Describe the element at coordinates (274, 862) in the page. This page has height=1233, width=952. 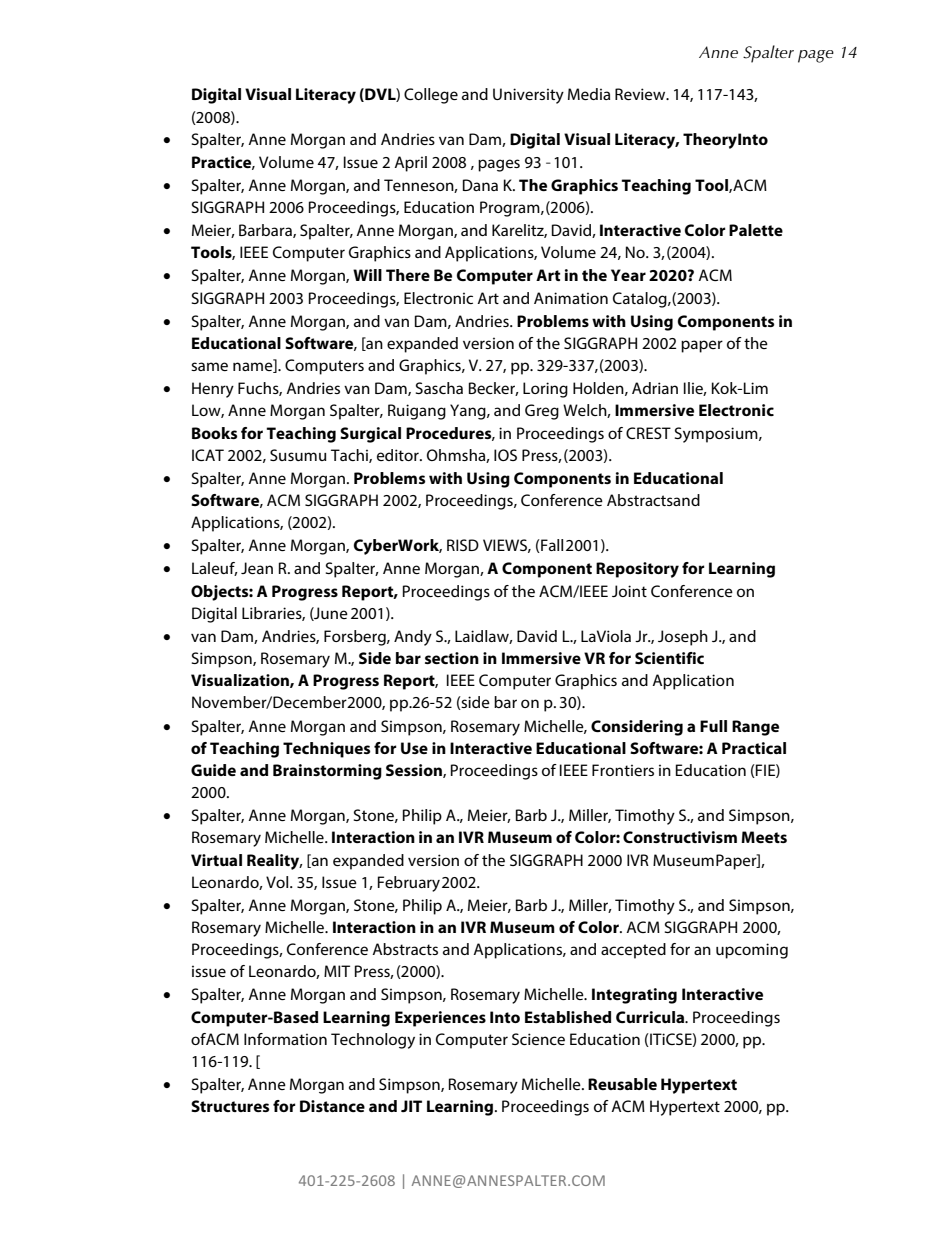
I see `Reality` at that location.
